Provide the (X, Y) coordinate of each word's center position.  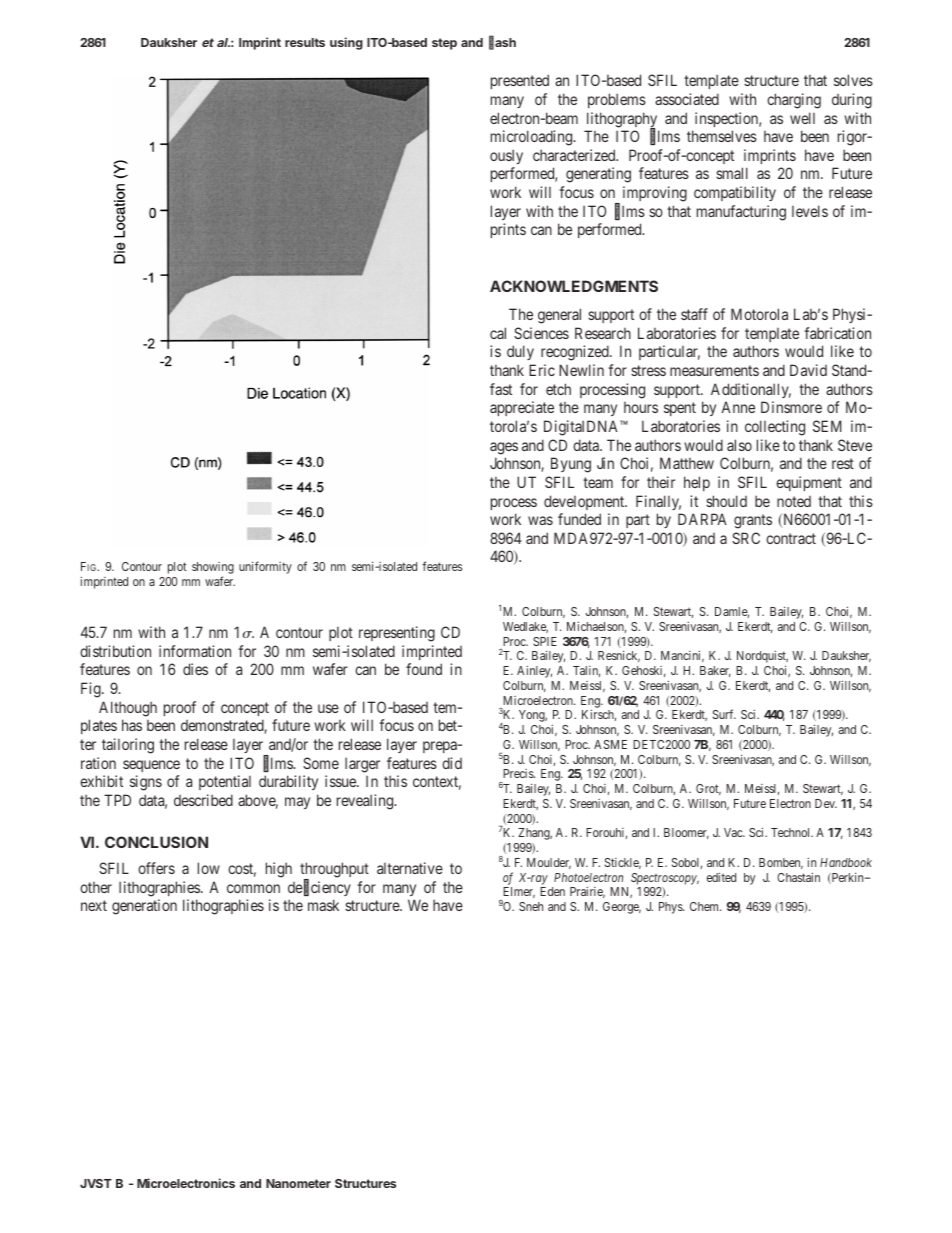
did (452, 763)
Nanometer (298, 1183)
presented (520, 81)
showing (213, 569)
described (203, 800)
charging (794, 101)
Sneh (531, 906)
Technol (792, 832)
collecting (775, 428)
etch (558, 389)
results (305, 42)
